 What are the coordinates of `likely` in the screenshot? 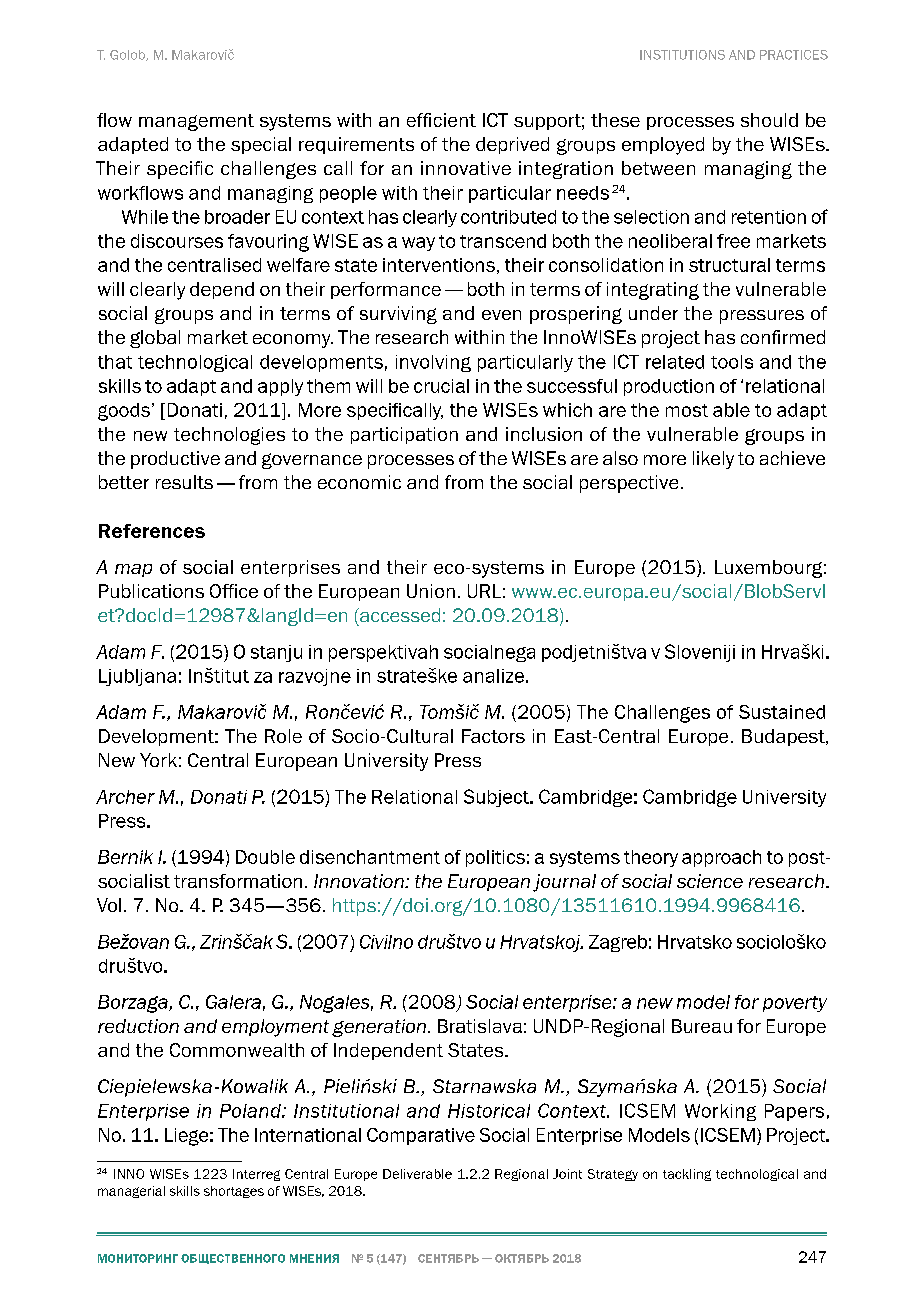 It's located at (713, 460).
